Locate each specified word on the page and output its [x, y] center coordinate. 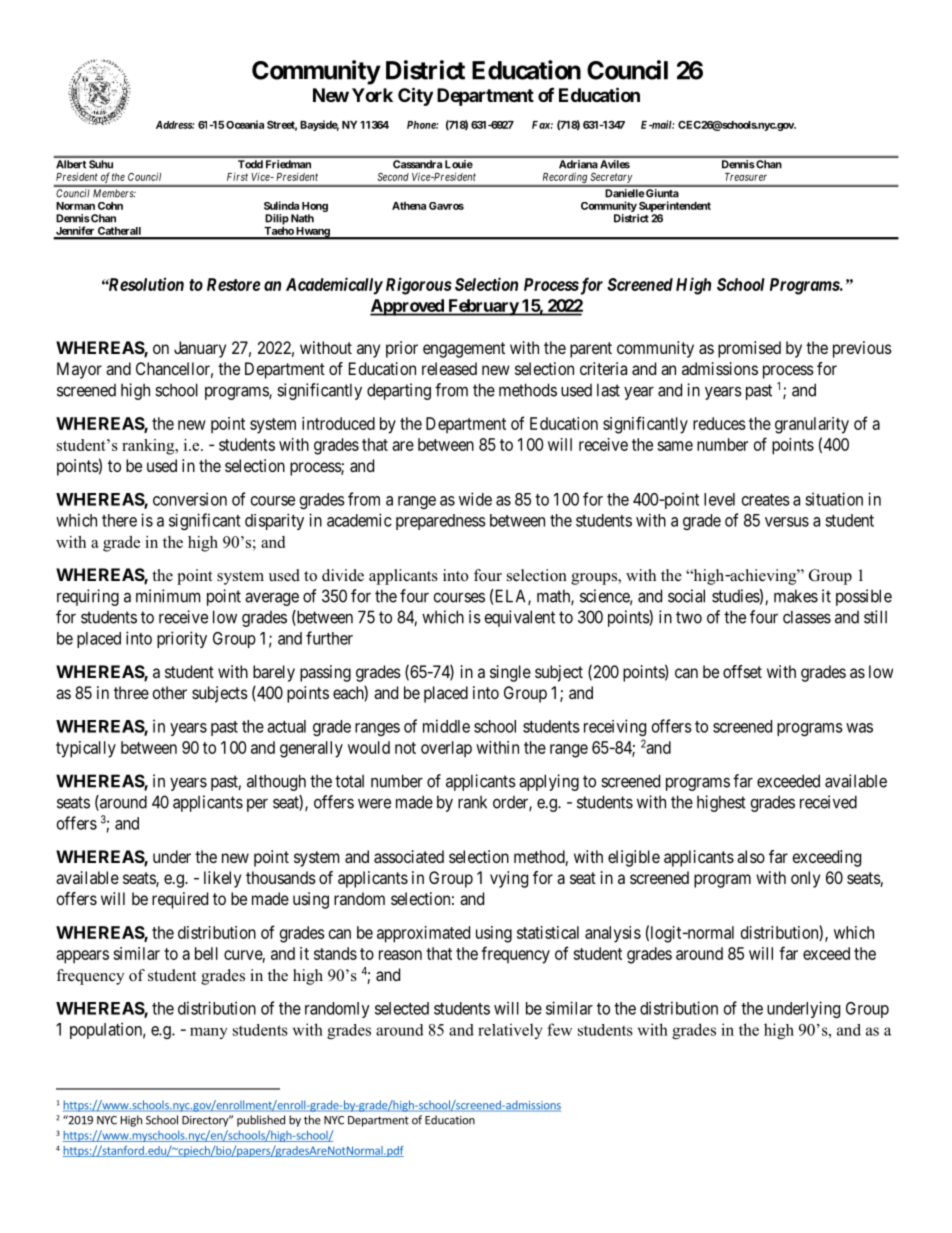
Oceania [245, 124]
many [209, 1033]
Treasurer [746, 177]
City [415, 96]
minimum [168, 596]
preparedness [441, 522]
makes [796, 596]
